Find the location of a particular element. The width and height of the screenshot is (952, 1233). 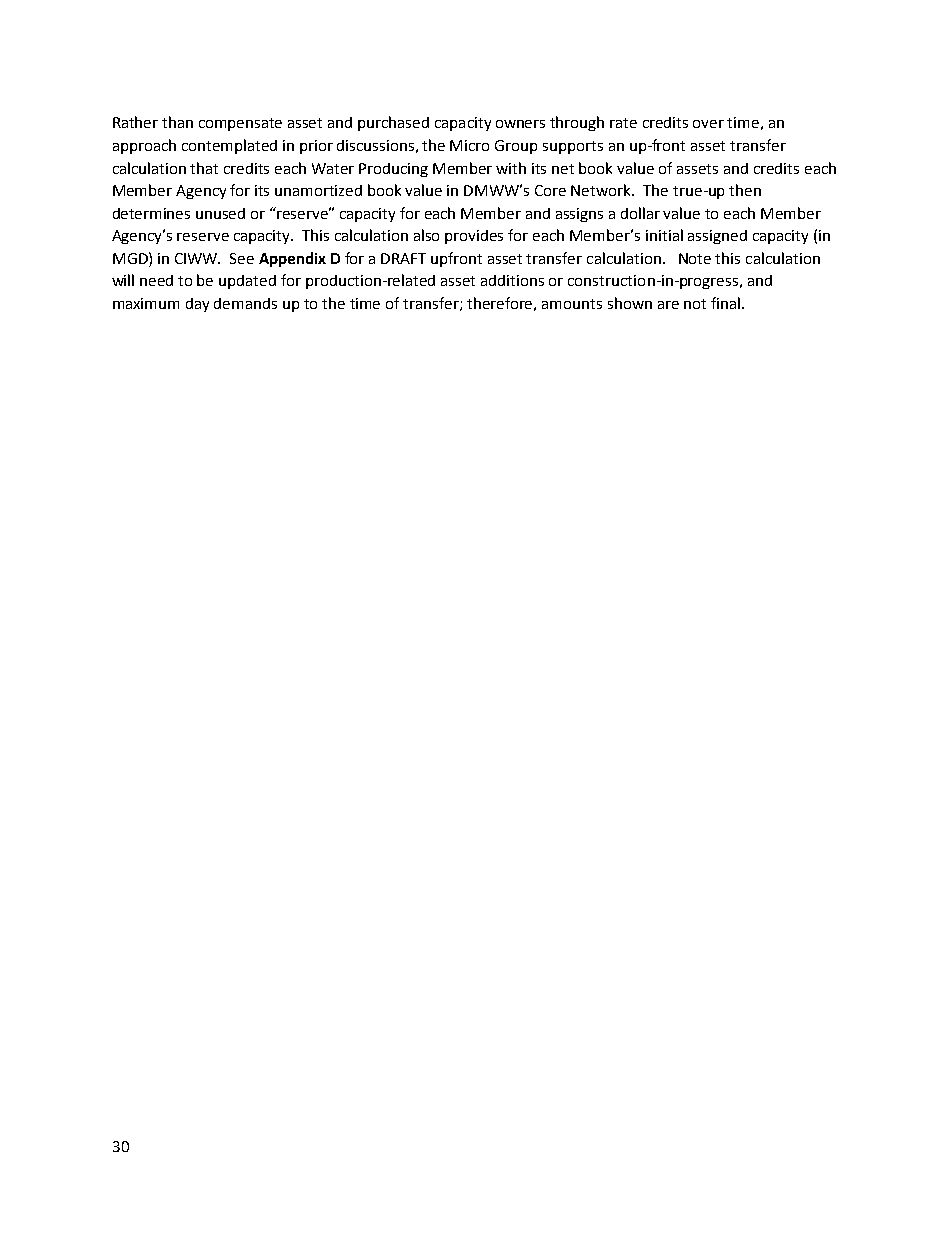

purchased is located at coordinates (393, 123).
